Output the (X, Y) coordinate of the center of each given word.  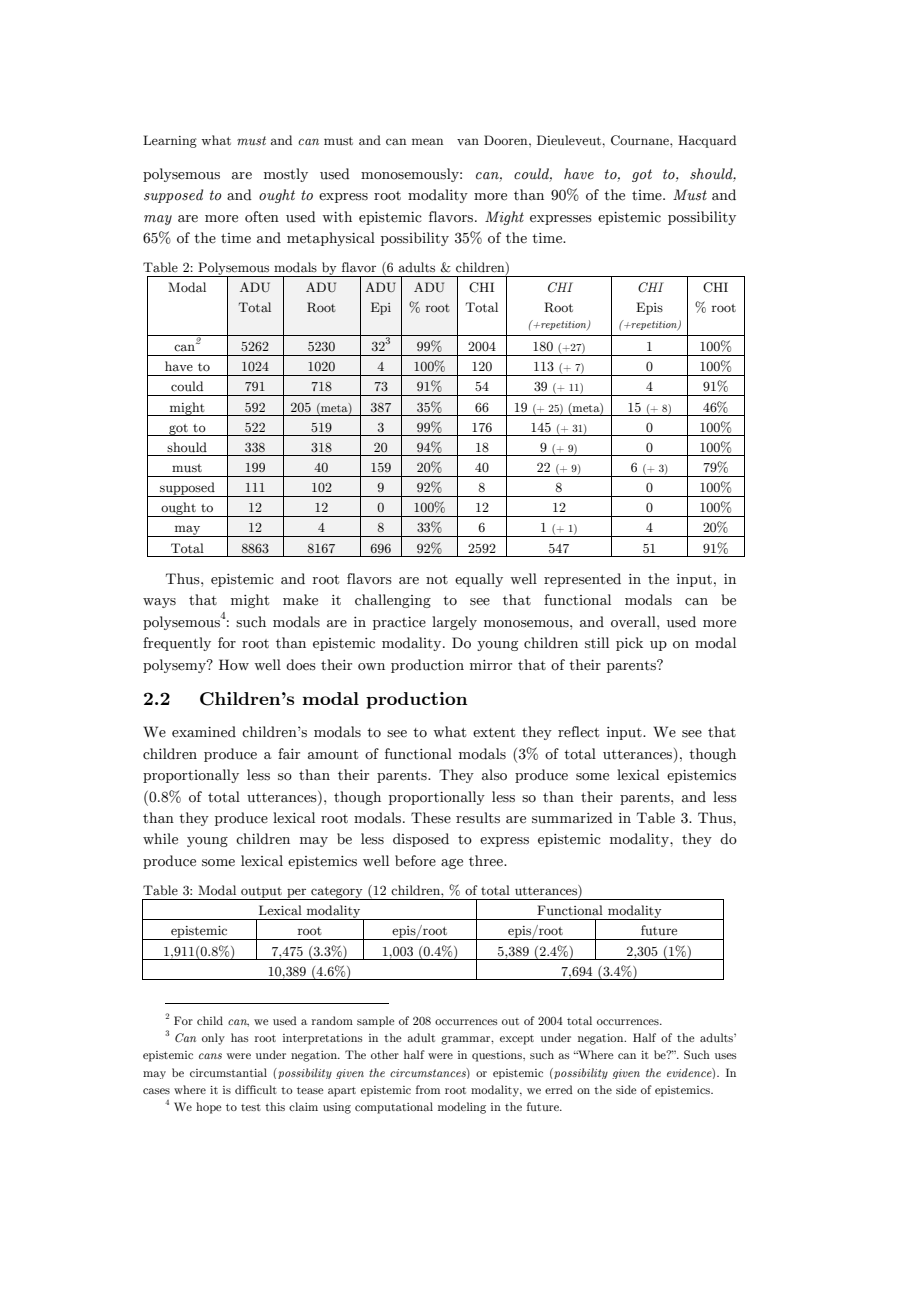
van (468, 141)
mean (428, 141)
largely (454, 623)
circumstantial (228, 1072)
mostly (286, 175)
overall (634, 622)
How (234, 665)
